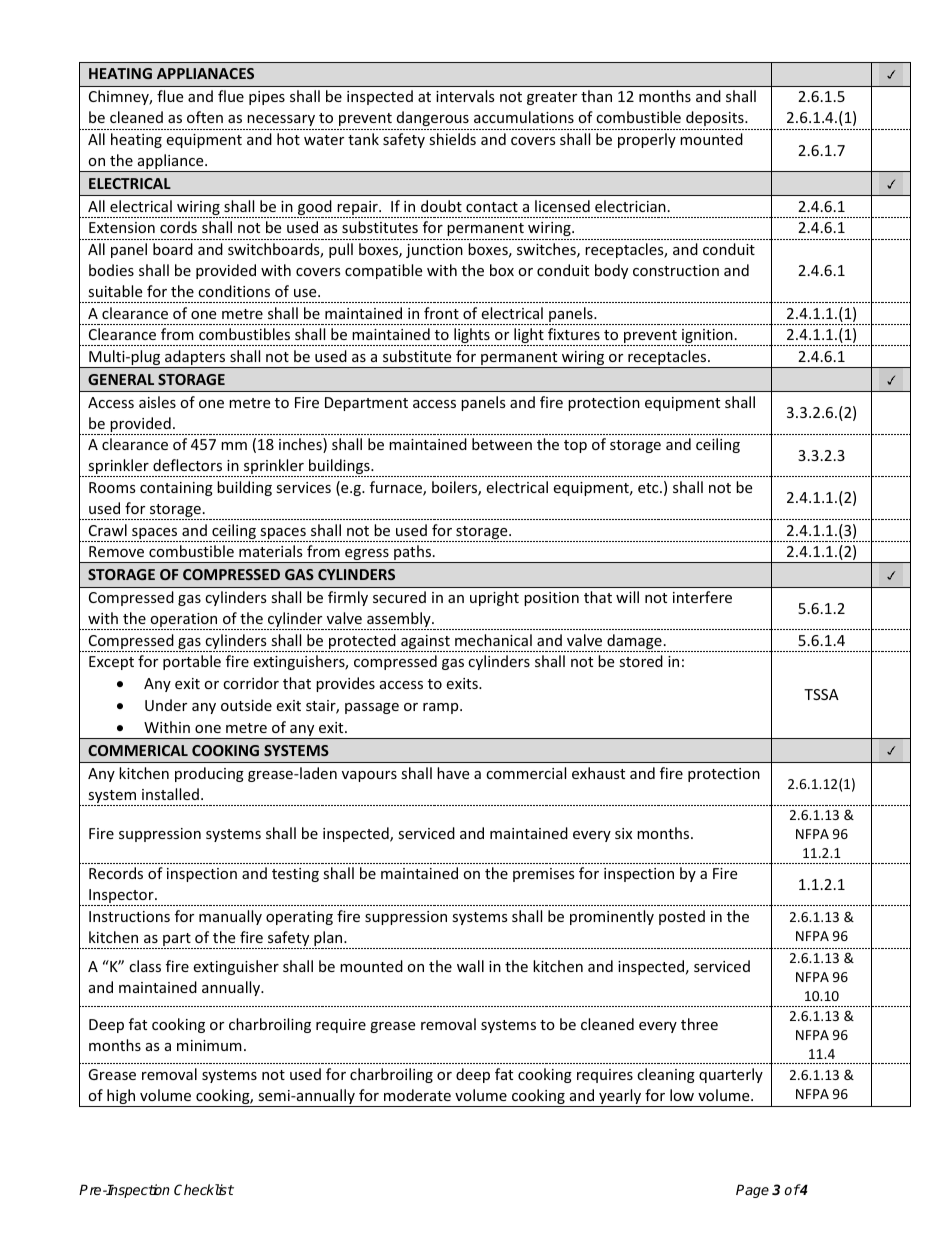 This image has height=1233, width=952. What do you see at coordinates (205, 117) in the image?
I see `often` at bounding box center [205, 117].
